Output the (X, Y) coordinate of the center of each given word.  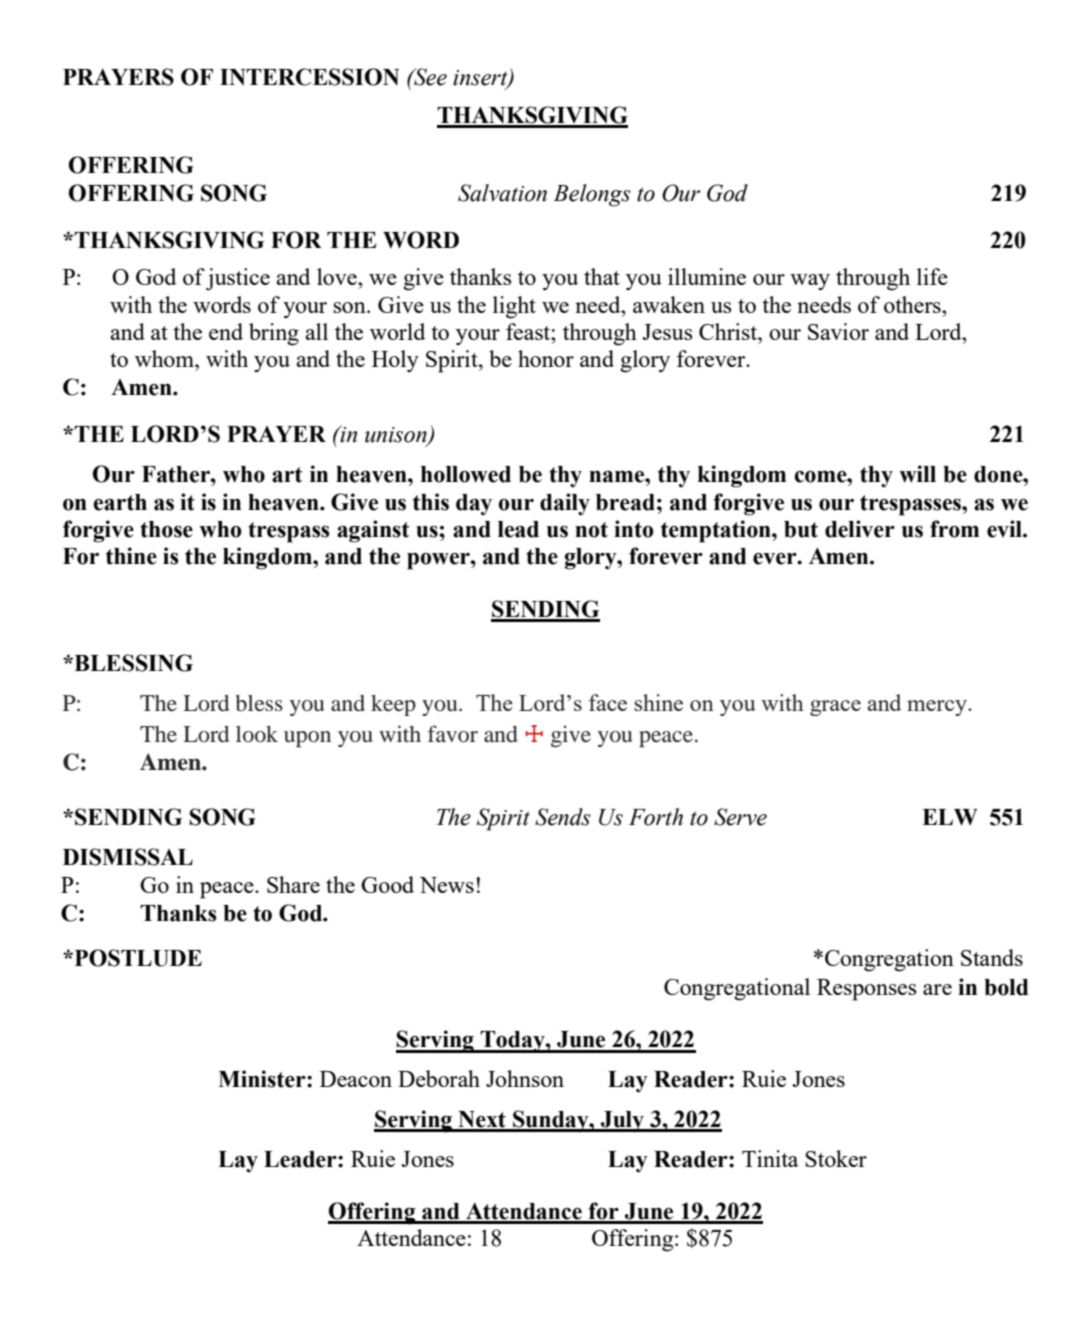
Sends (563, 817)
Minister (263, 1079)
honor (546, 358)
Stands (992, 957)
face (608, 702)
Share (293, 884)
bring (274, 334)
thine (131, 556)
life (932, 276)
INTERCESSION (309, 77)
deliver (860, 529)
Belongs (592, 195)
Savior (838, 331)
